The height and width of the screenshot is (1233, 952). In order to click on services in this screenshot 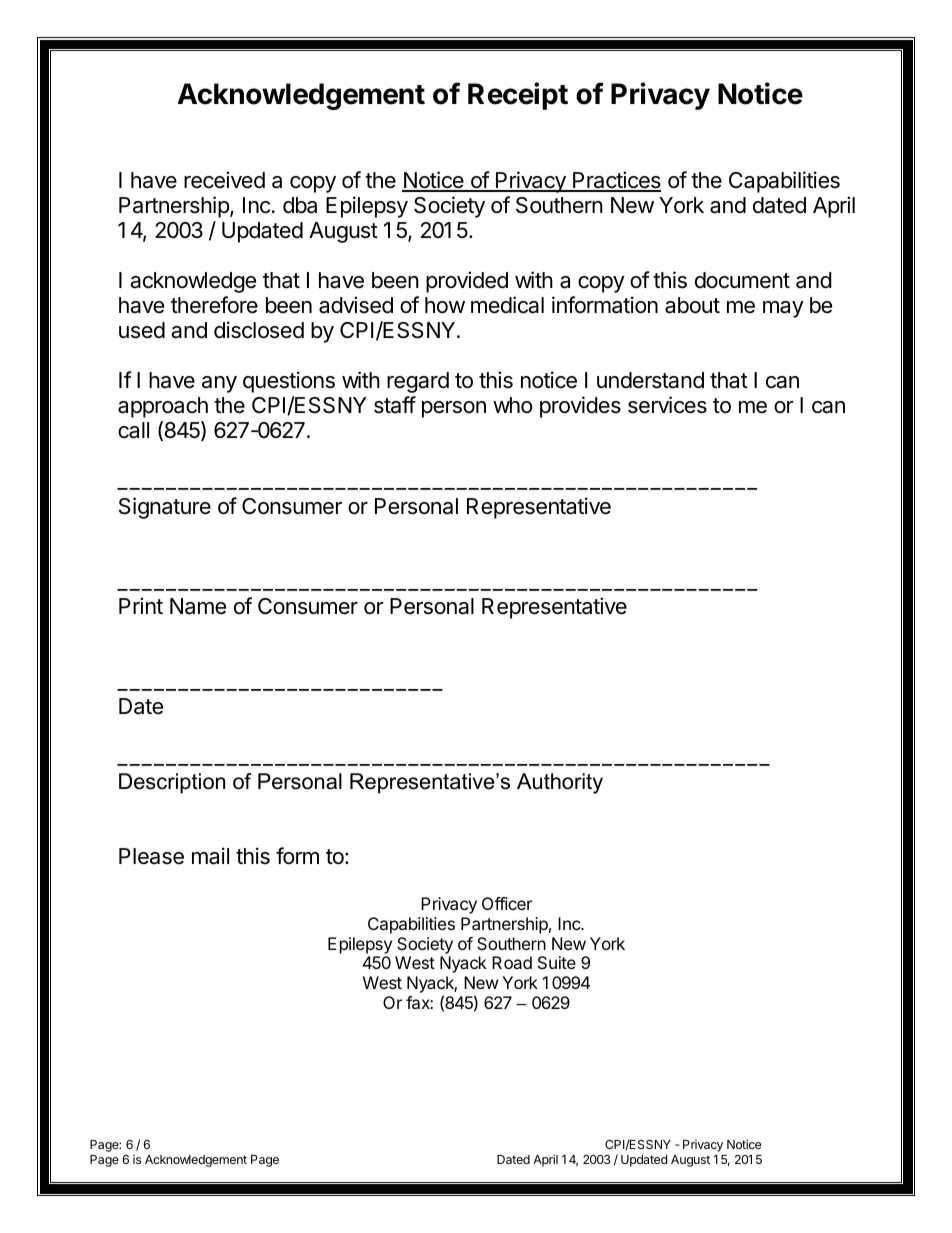, I will do `click(667, 405)`.
